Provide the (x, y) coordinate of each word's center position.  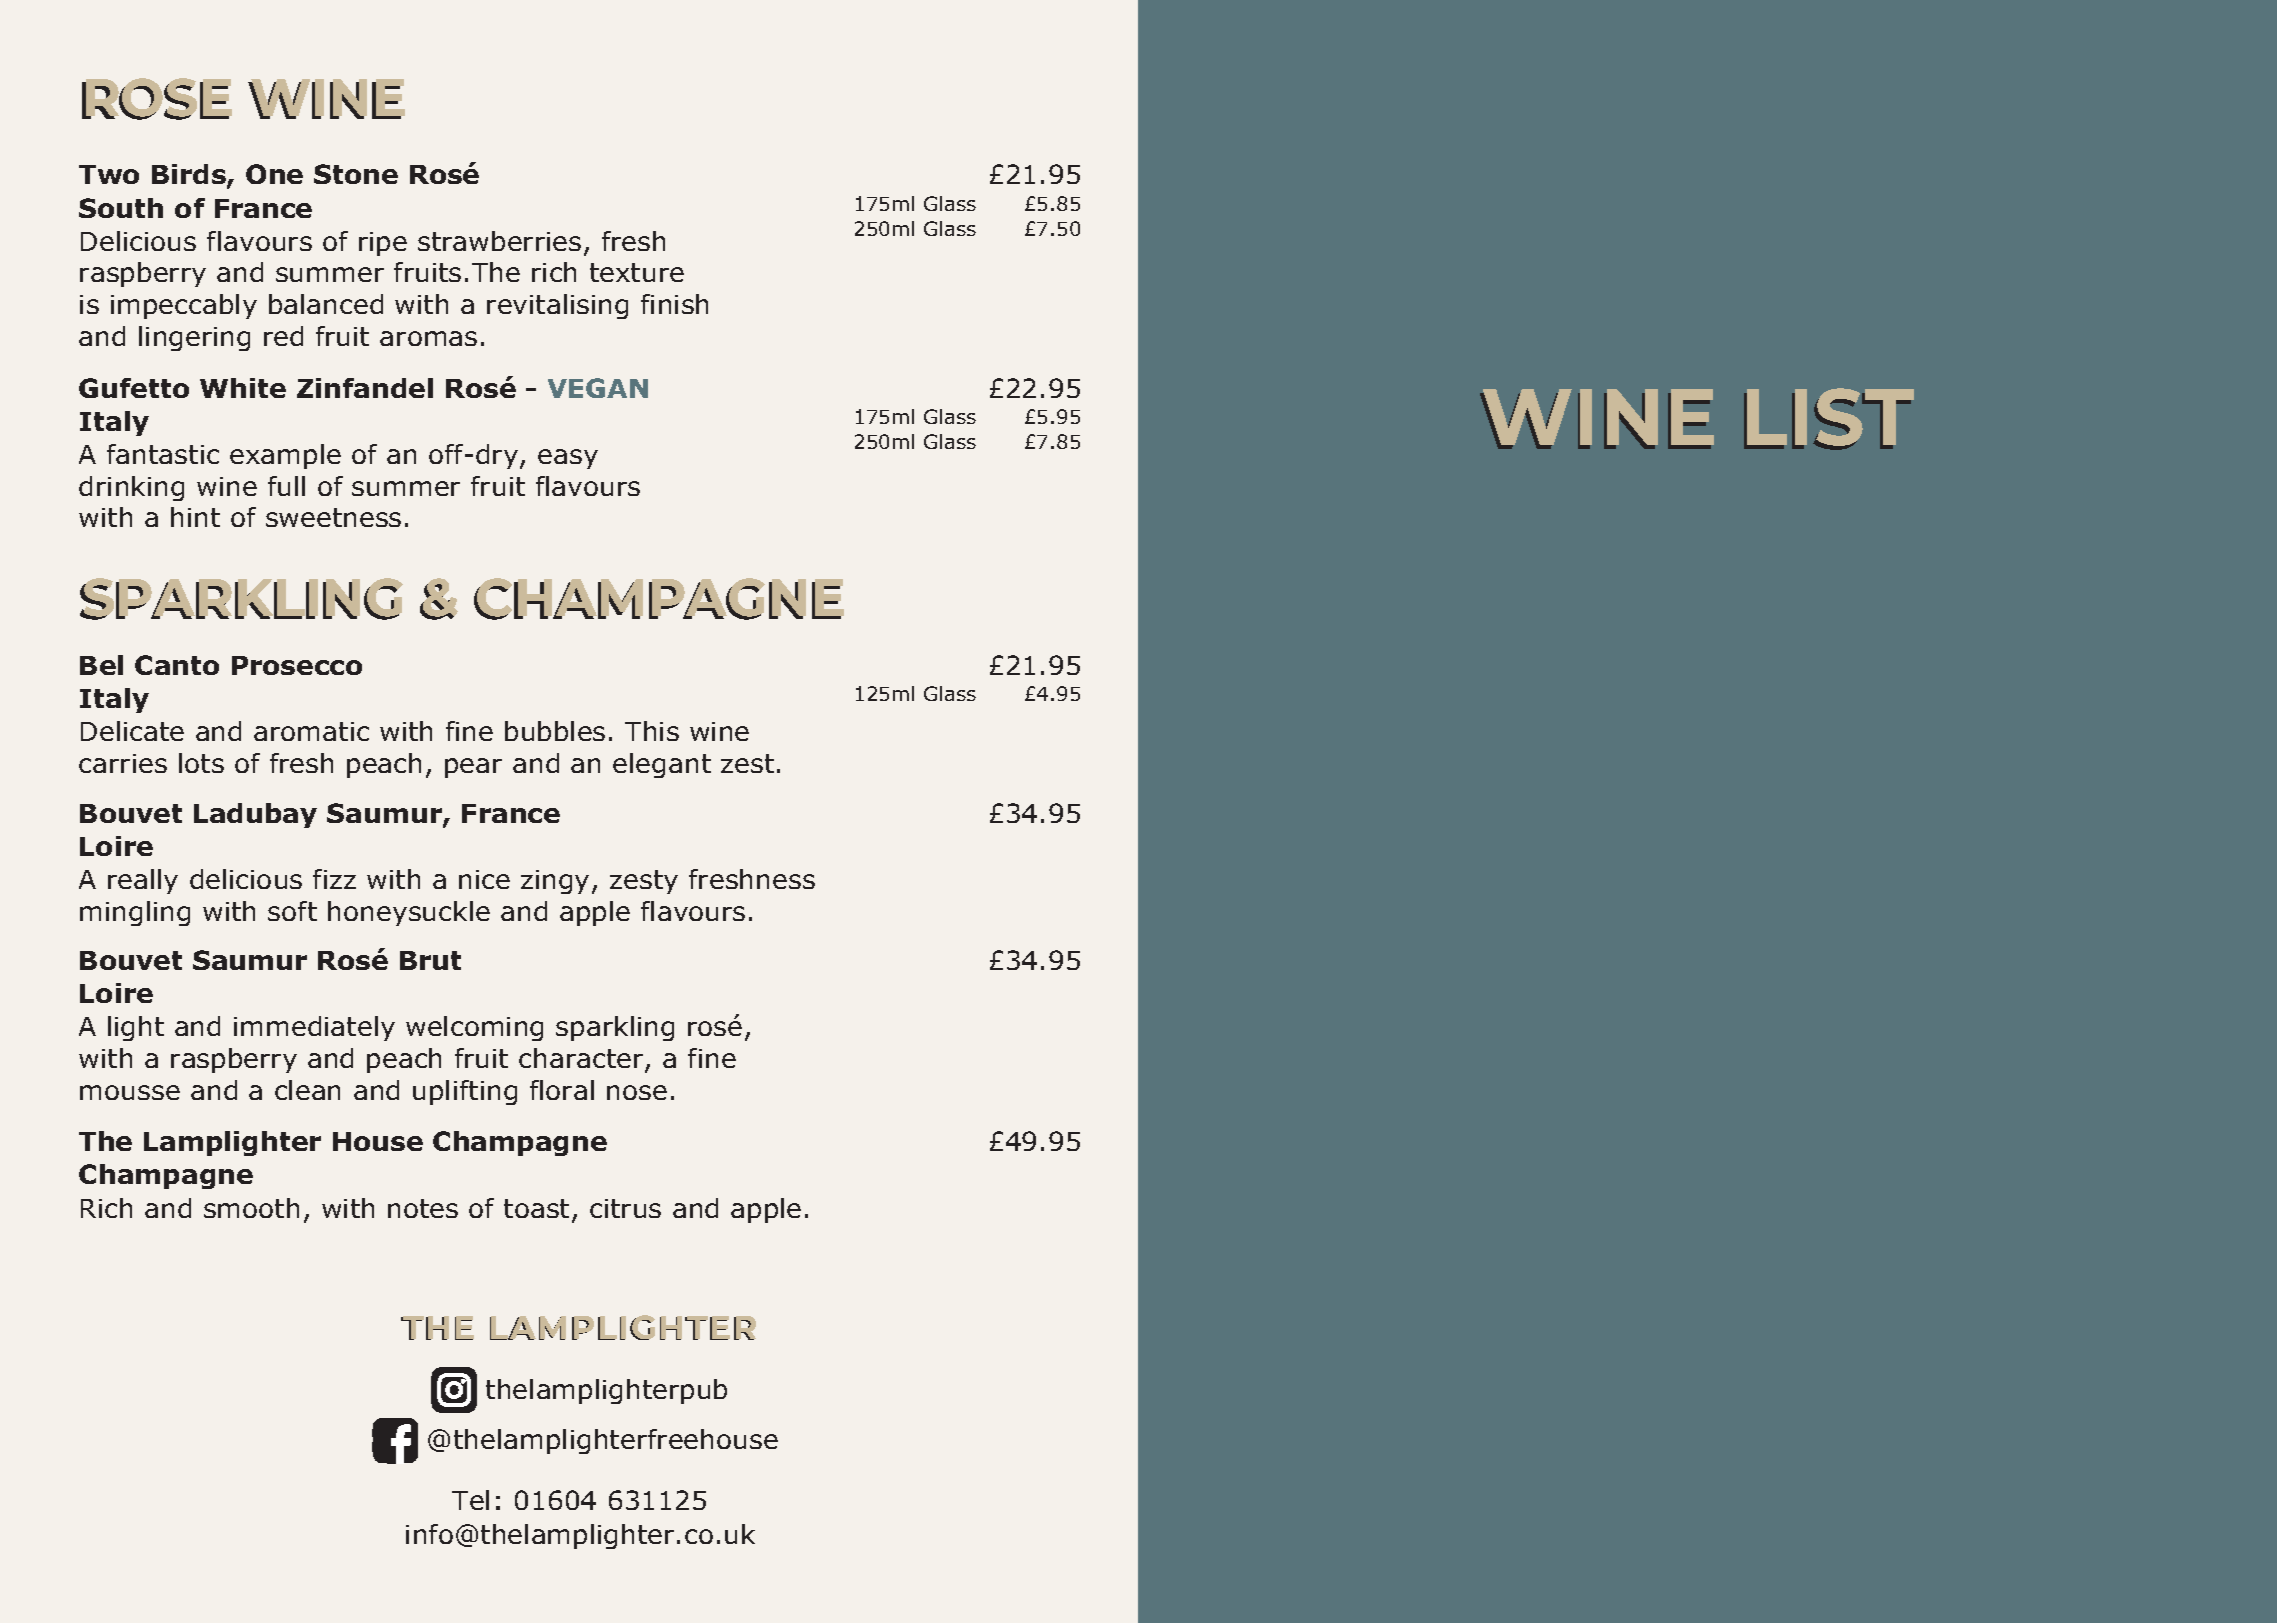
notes (423, 1208)
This (652, 731)
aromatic (311, 731)
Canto (177, 665)
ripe (383, 244)
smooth (251, 1208)
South (121, 208)
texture (637, 272)
